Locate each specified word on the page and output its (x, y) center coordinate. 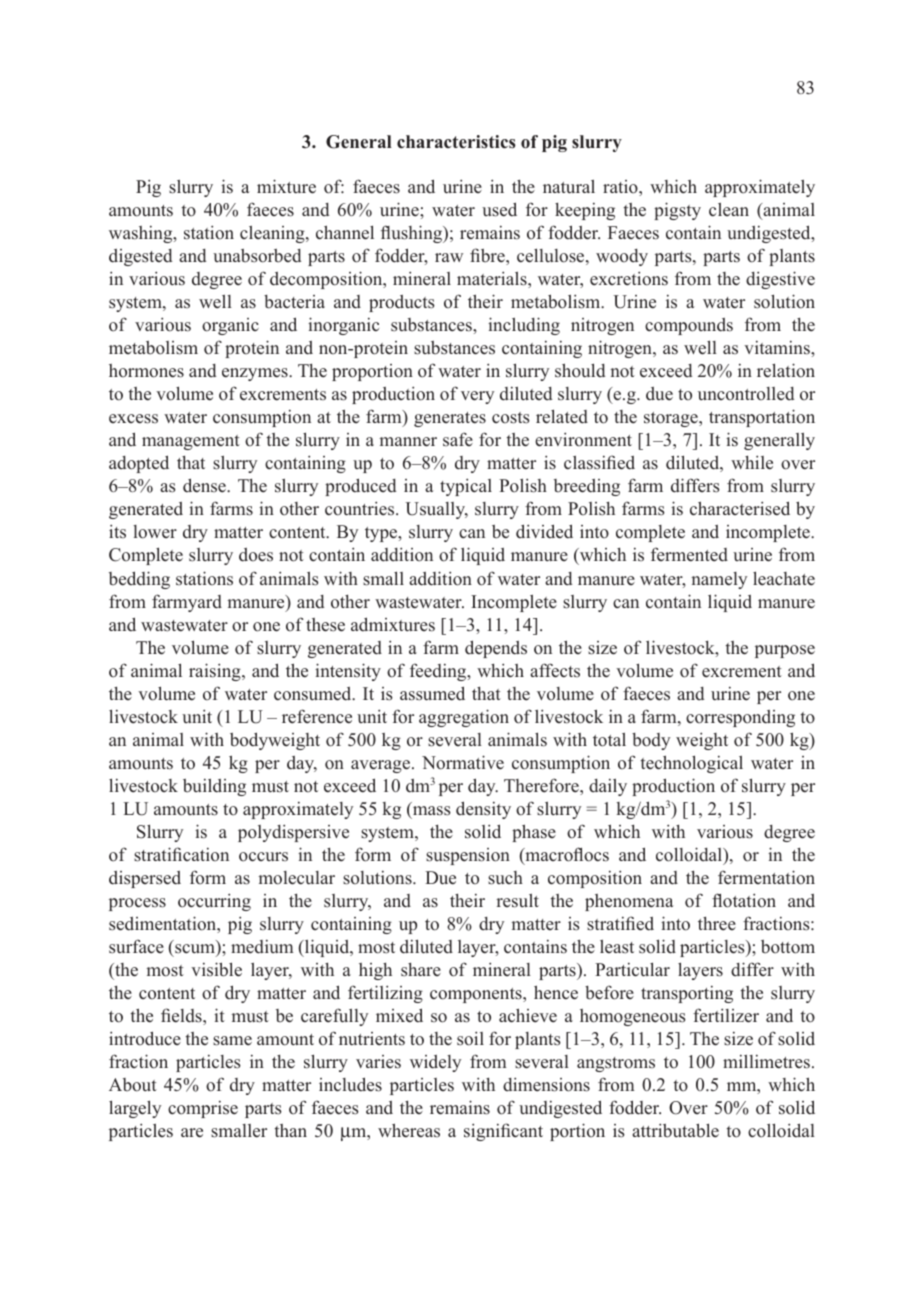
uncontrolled (746, 394)
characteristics (456, 142)
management (191, 442)
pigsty (677, 211)
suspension (468, 856)
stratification (181, 854)
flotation (744, 900)
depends (496, 649)
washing (142, 234)
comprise (203, 1109)
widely (435, 1063)
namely (719, 580)
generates (450, 419)
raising (216, 672)
